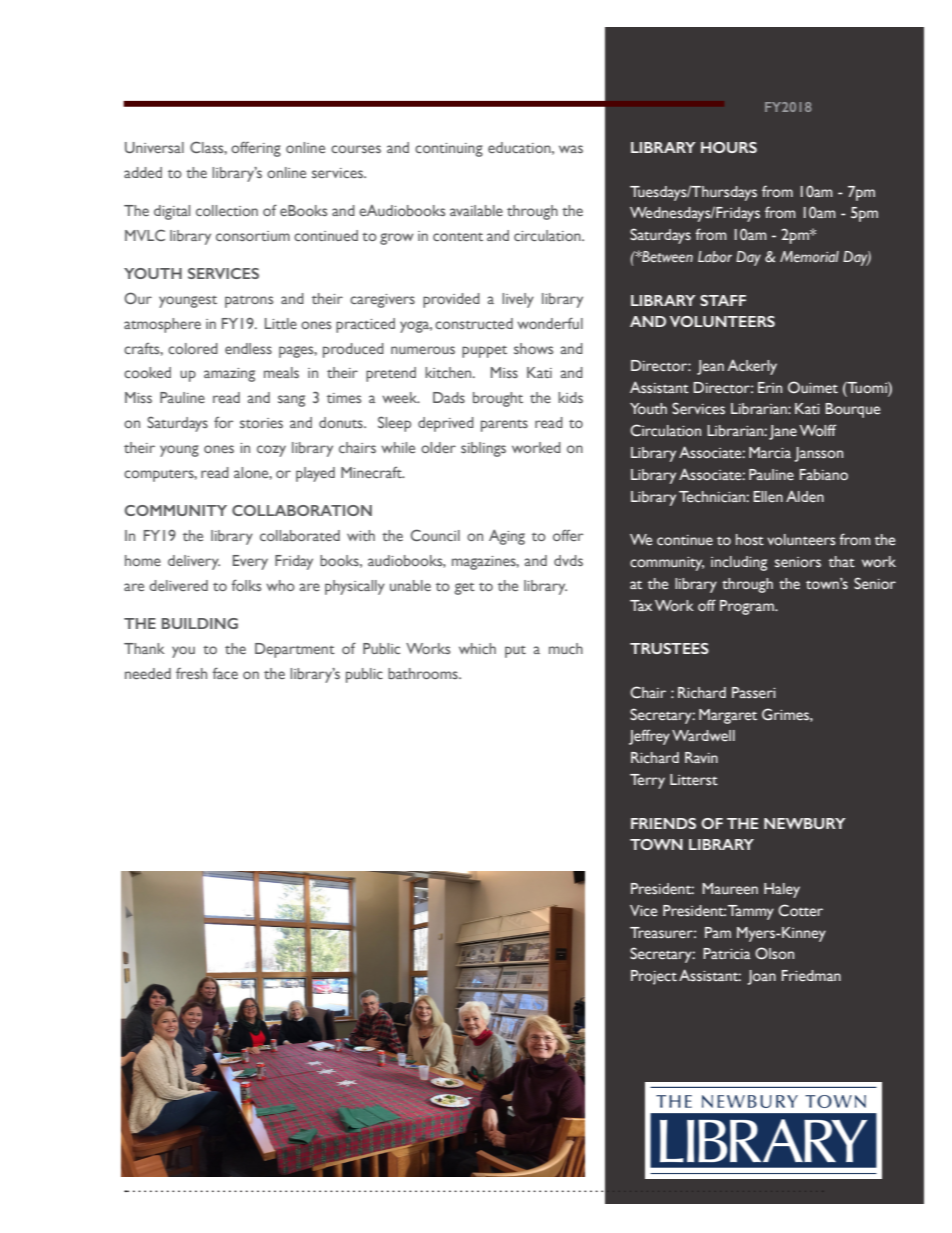 The height and width of the screenshot is (1233, 952). I want to click on continuing, so click(449, 150).
